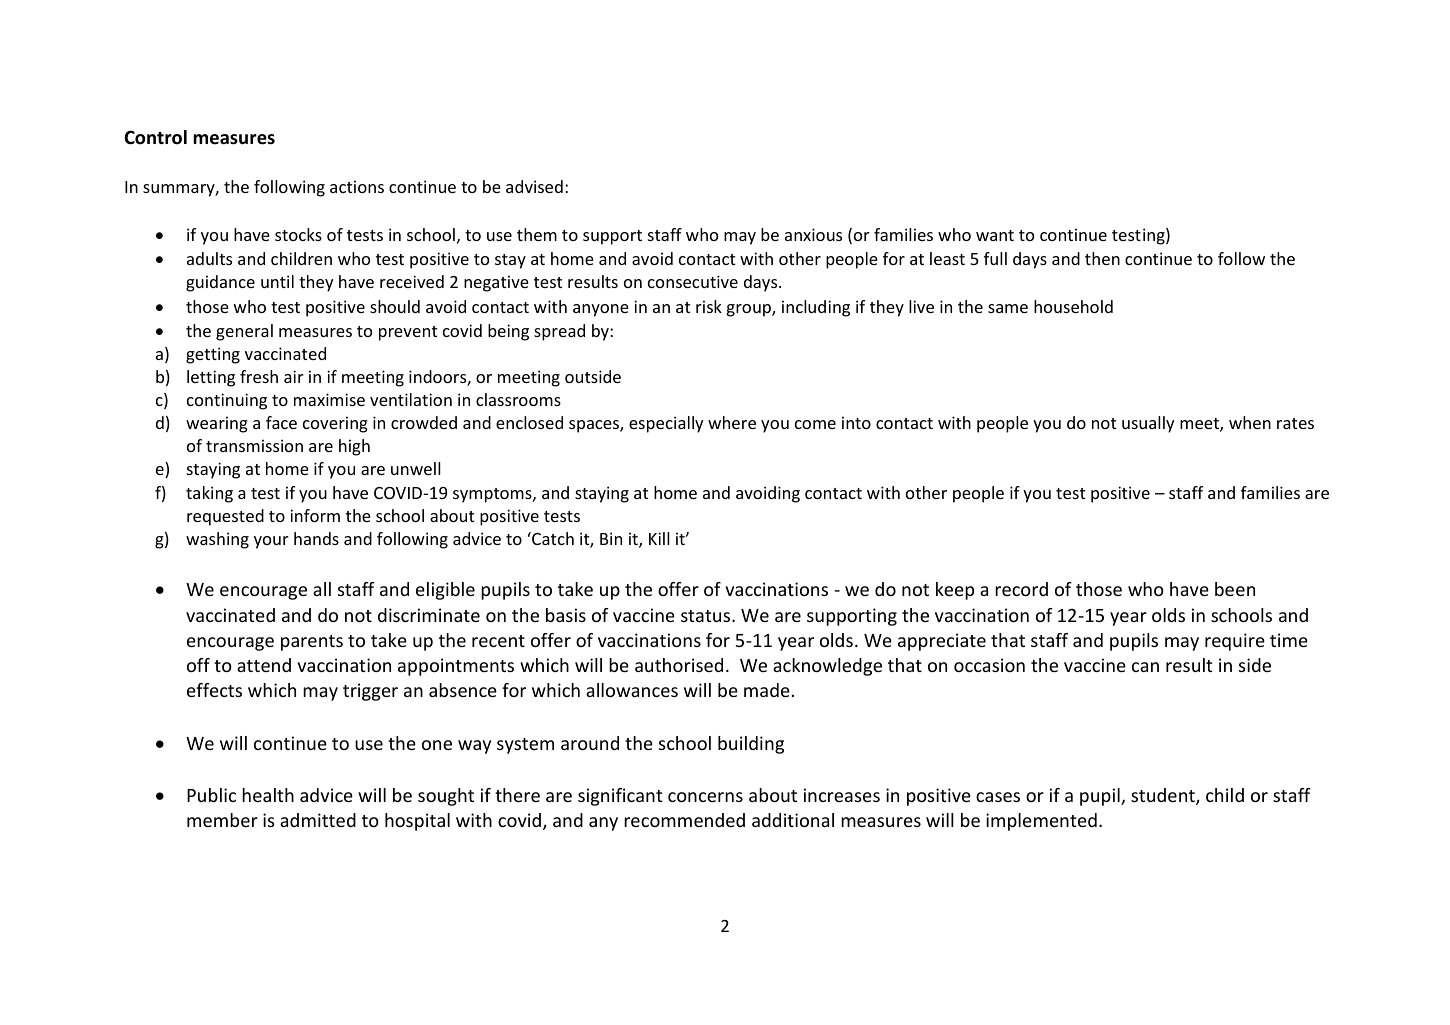 Image resolution: width=1450 pixels, height=1025 pixels. I want to click on actions, so click(357, 186).
